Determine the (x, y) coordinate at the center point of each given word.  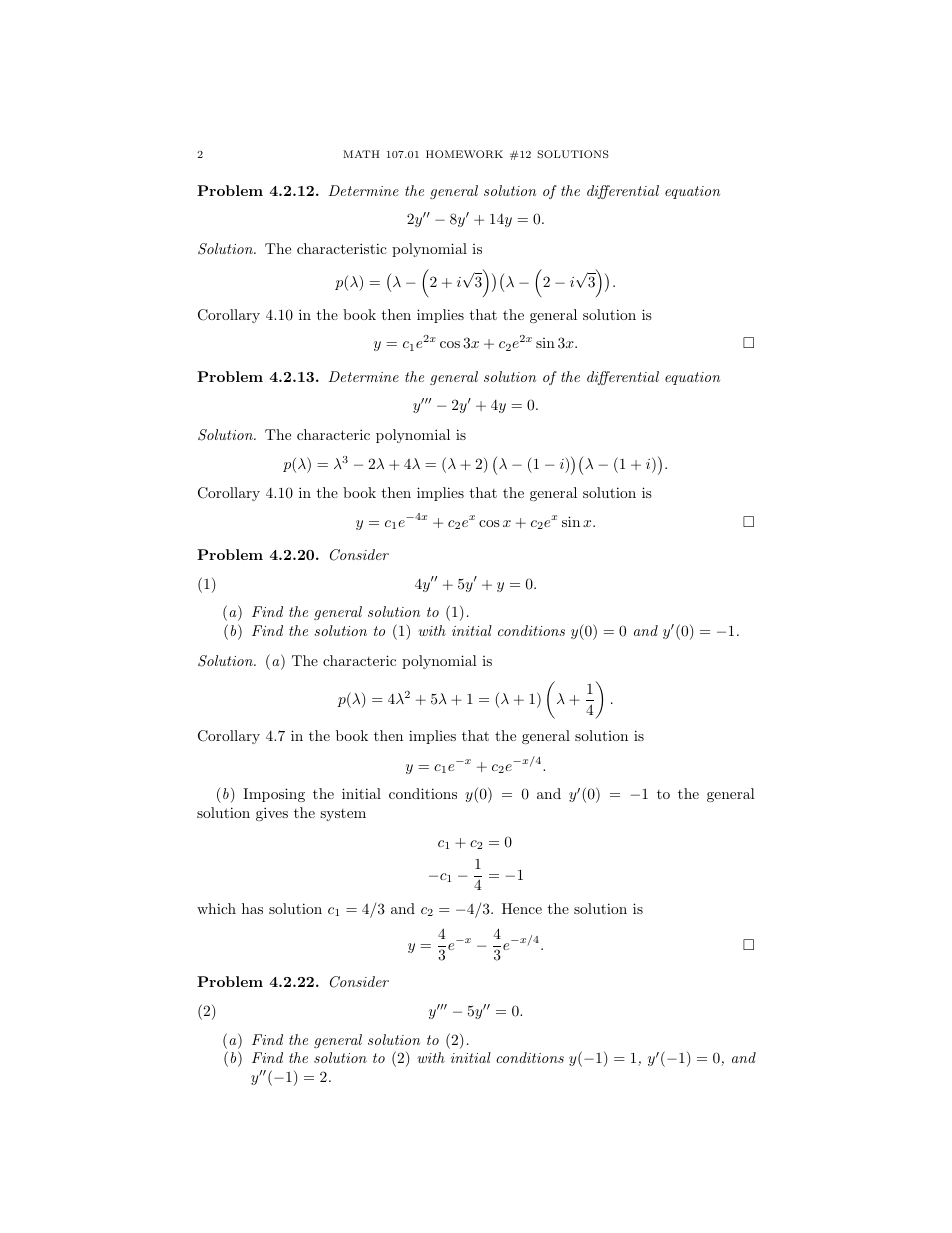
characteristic (342, 248)
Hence (522, 908)
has (252, 908)
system (343, 815)
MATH (361, 154)
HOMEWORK (464, 154)
